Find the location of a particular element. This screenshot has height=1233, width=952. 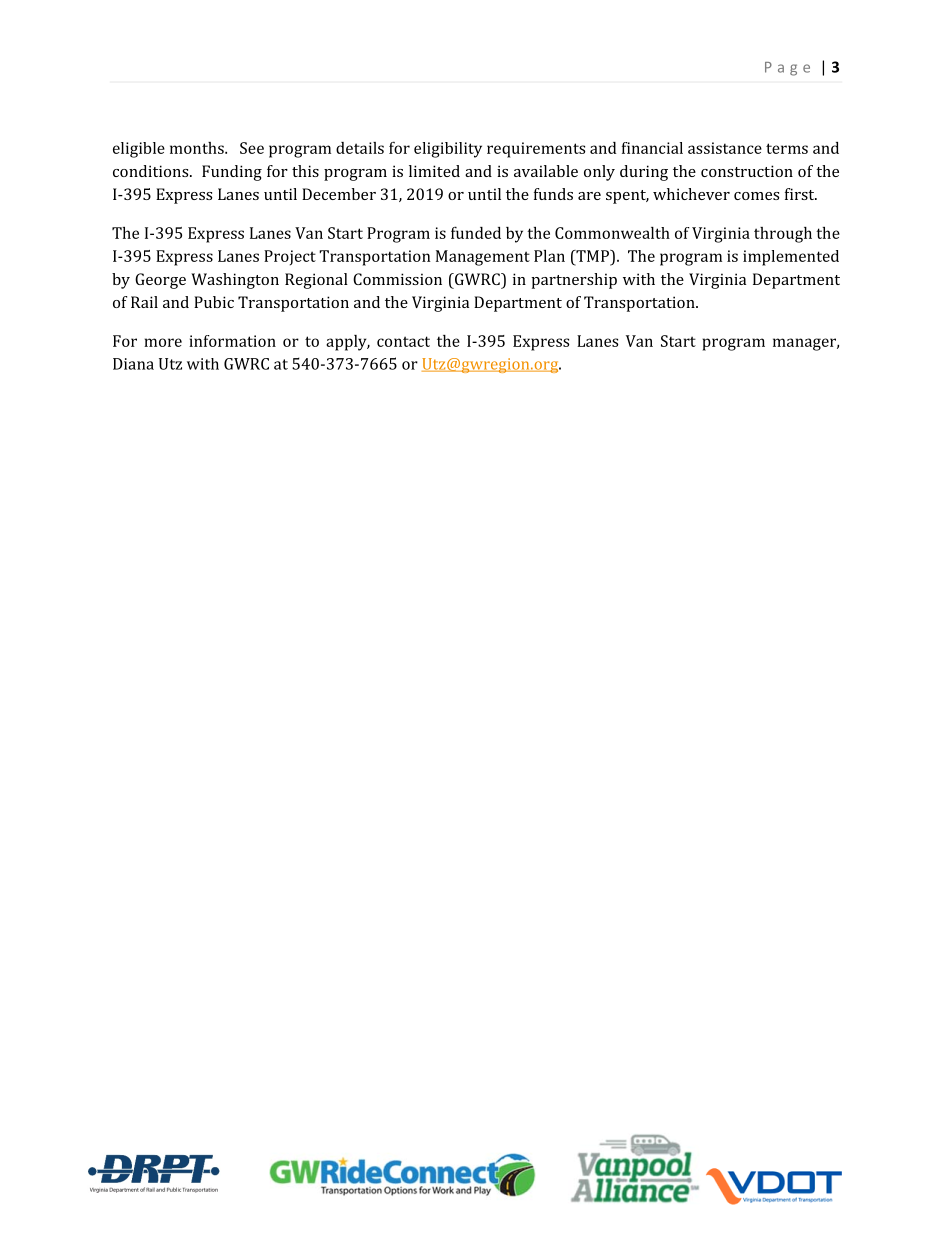

information is located at coordinates (232, 341).
